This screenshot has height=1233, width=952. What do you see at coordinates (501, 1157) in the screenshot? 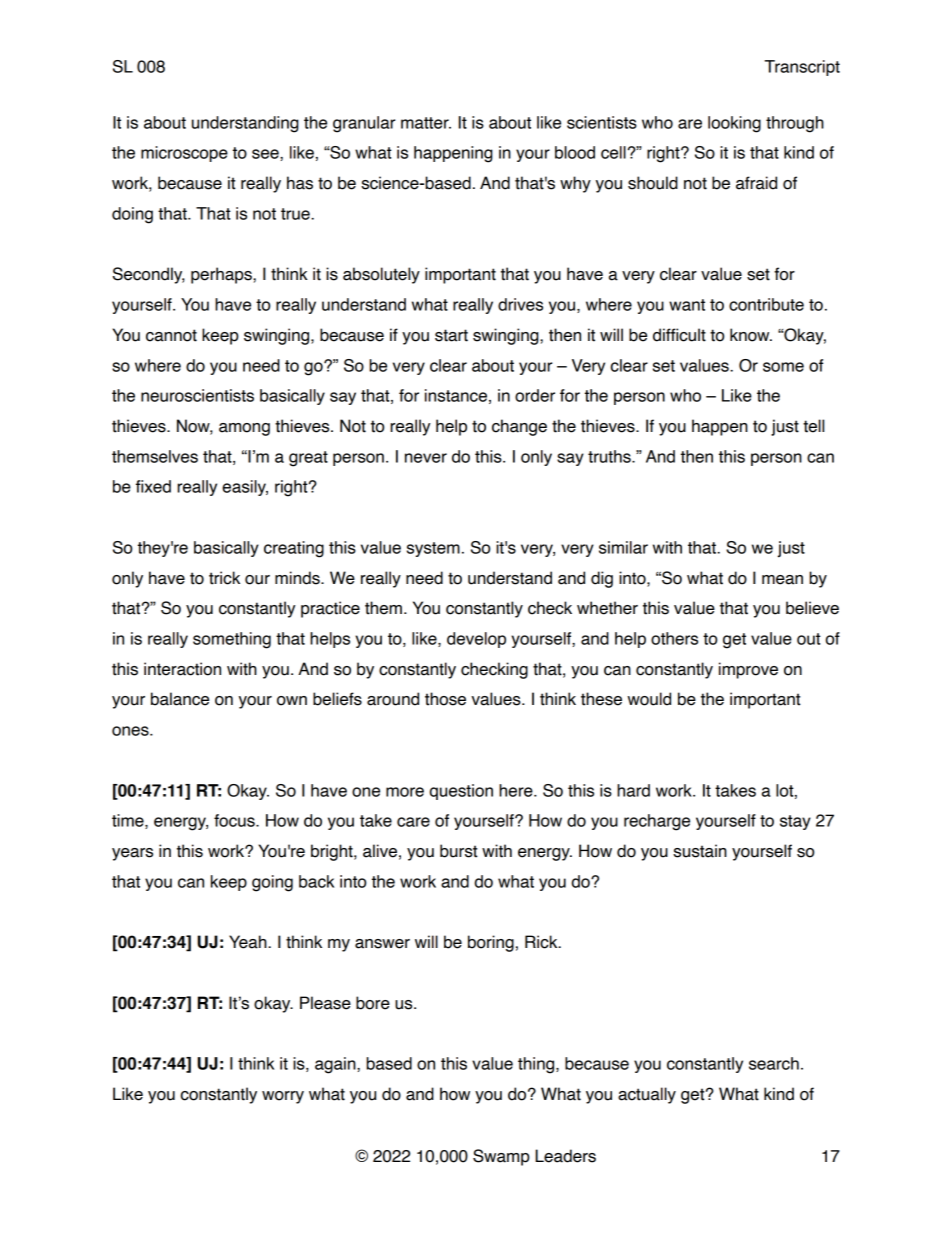
I see `Swamp` at bounding box center [501, 1157].
